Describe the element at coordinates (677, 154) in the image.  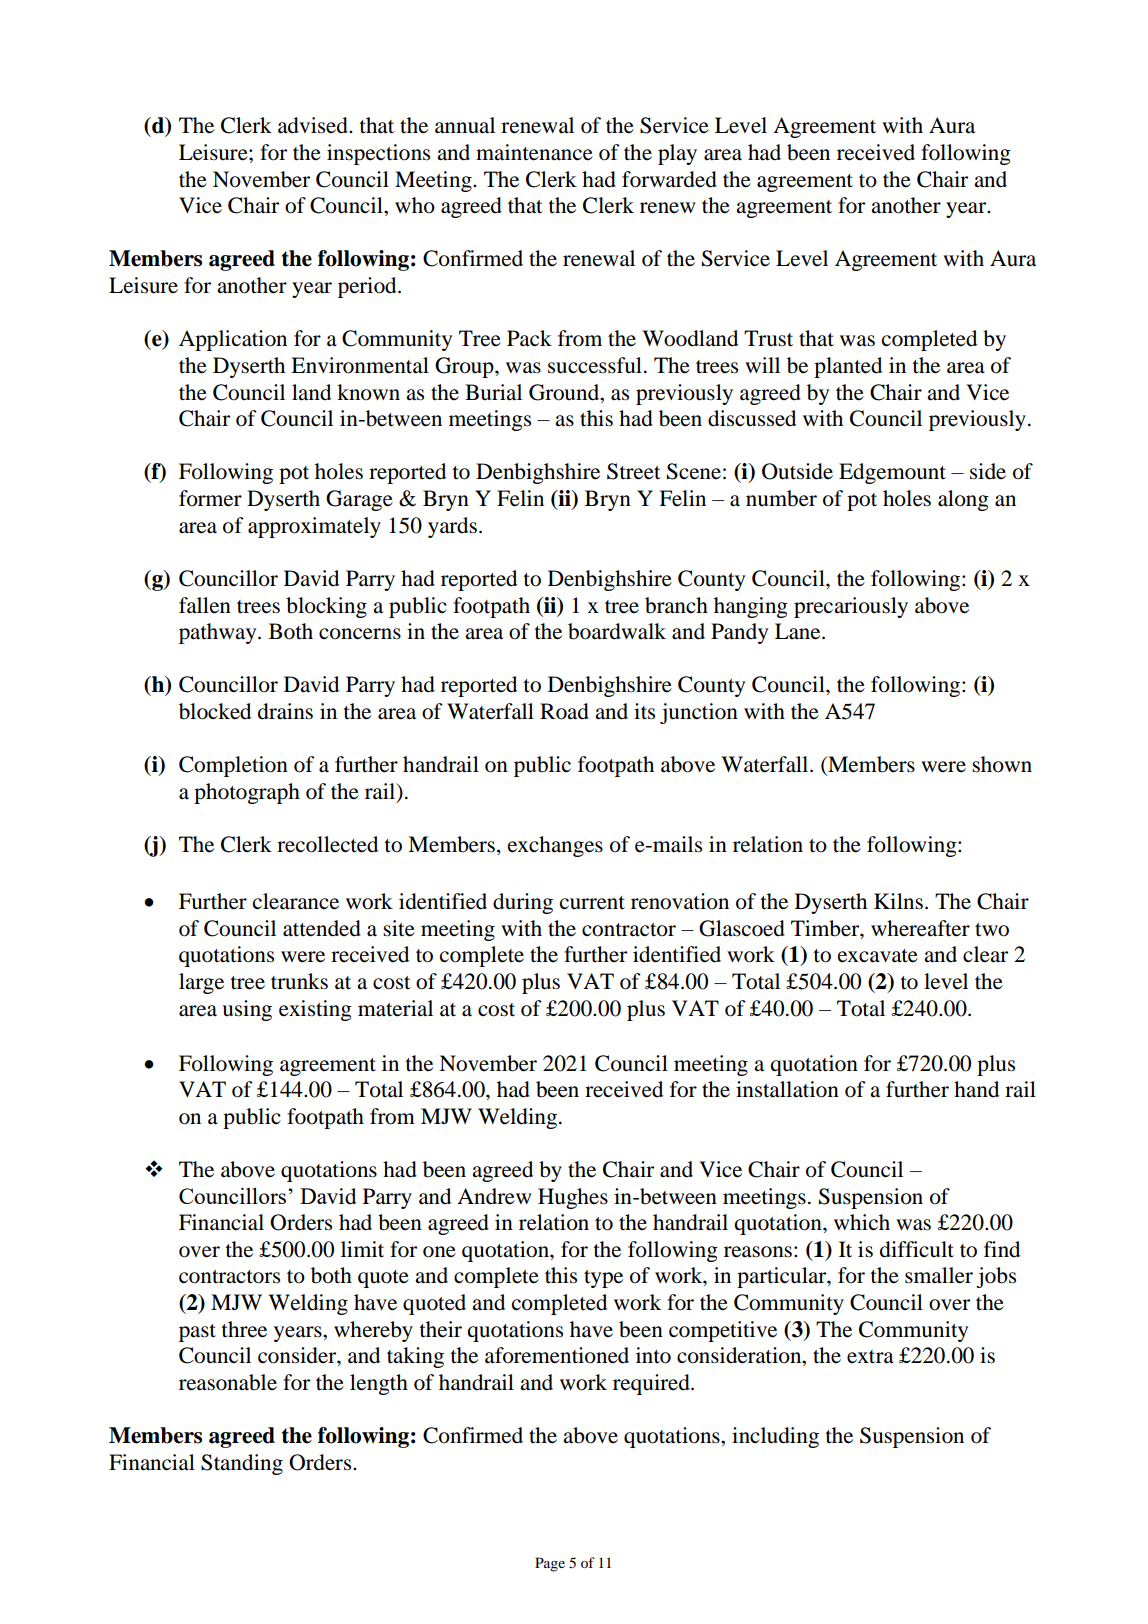
I see `play` at that location.
